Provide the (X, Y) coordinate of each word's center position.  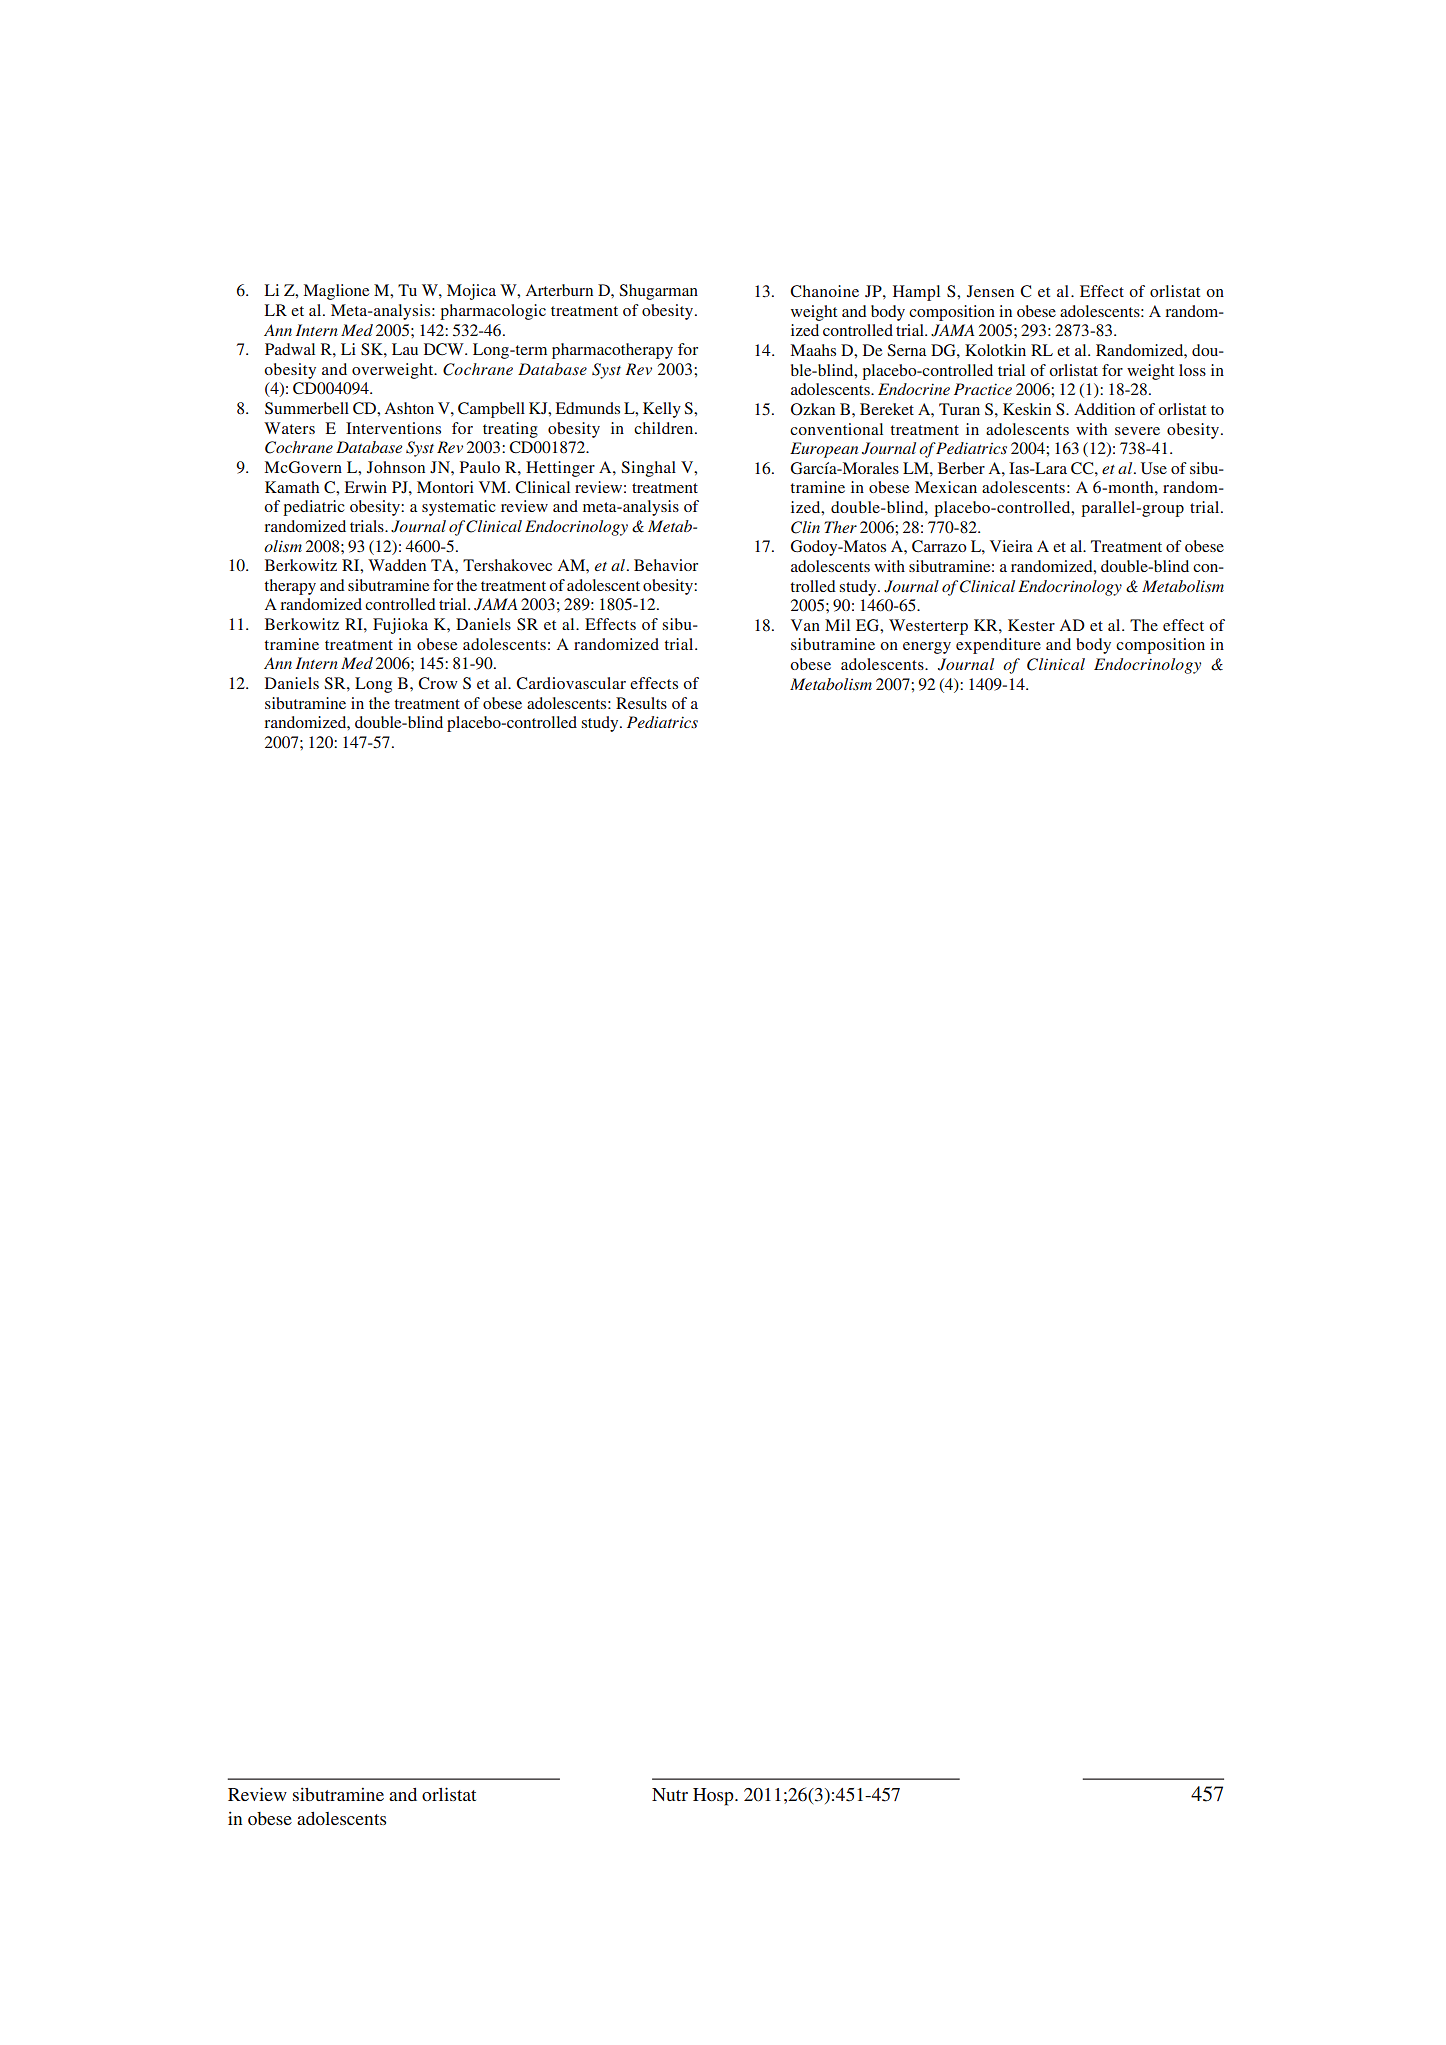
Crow (438, 683)
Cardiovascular (571, 683)
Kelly (662, 410)
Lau (405, 349)
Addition (1104, 409)
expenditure (998, 646)
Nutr (670, 1794)
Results (641, 703)
